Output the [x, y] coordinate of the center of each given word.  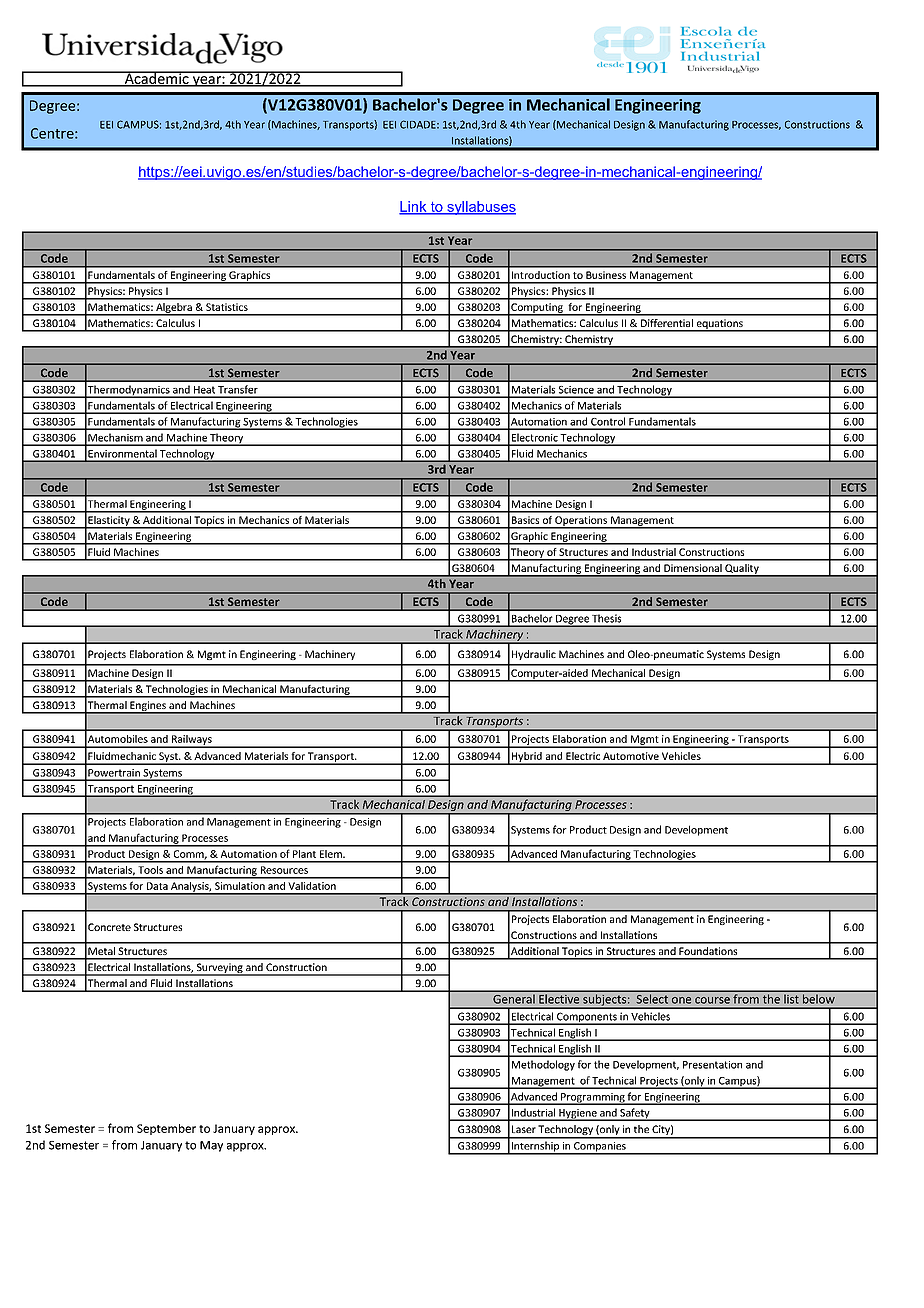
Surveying [220, 969]
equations [719, 325]
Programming [593, 1099]
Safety [635, 1114]
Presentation [712, 1065]
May [211, 1146]
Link [414, 207]
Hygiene [578, 1115]
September [166, 1129]
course [712, 1000]
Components [587, 1018]
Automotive [631, 756]
